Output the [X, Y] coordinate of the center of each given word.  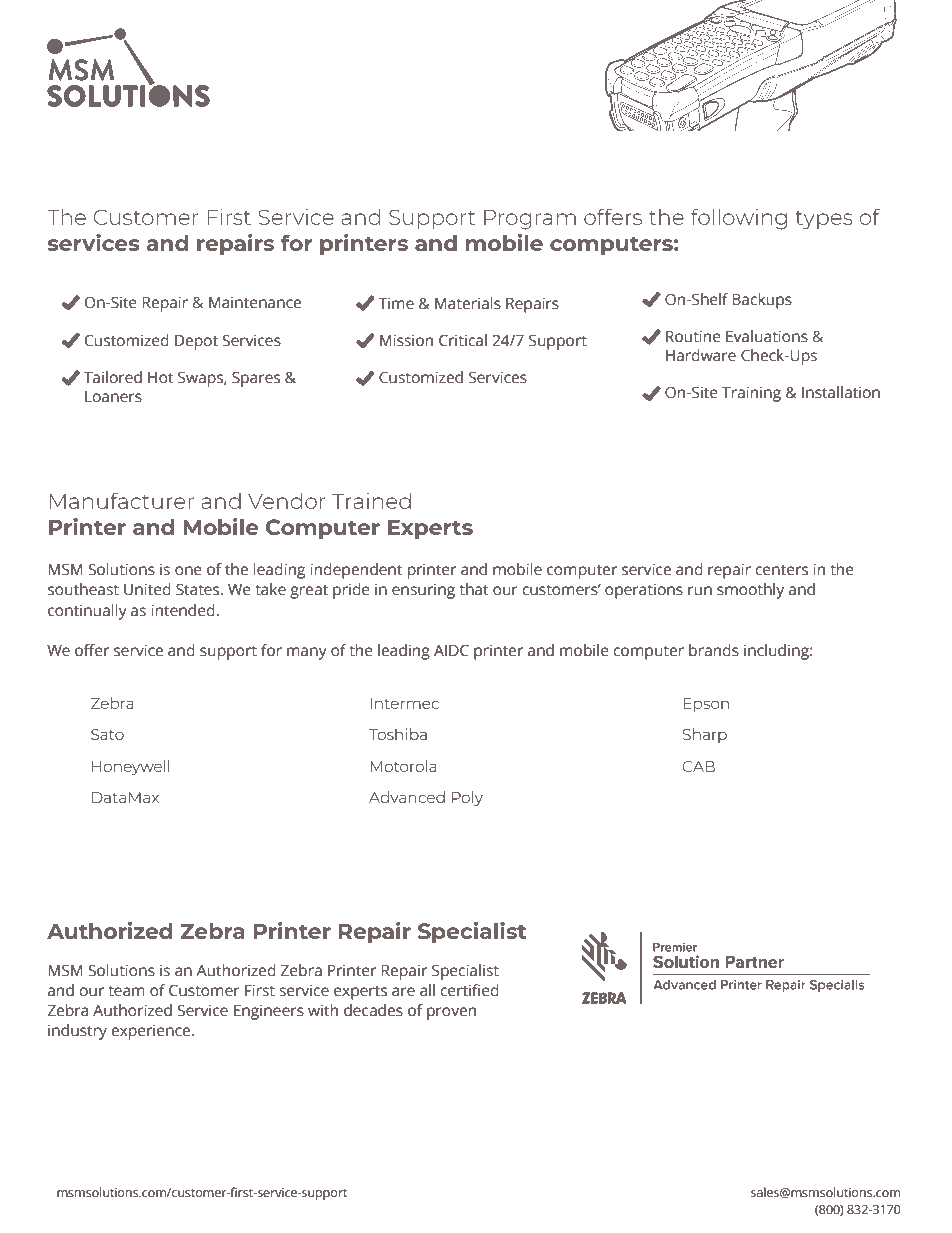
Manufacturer [122, 500]
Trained [371, 501]
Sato [107, 734]
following [739, 219]
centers [781, 570]
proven [451, 1013]
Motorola [404, 766]
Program [530, 219]
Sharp [705, 735]
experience [152, 1032]
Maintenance [255, 302]
